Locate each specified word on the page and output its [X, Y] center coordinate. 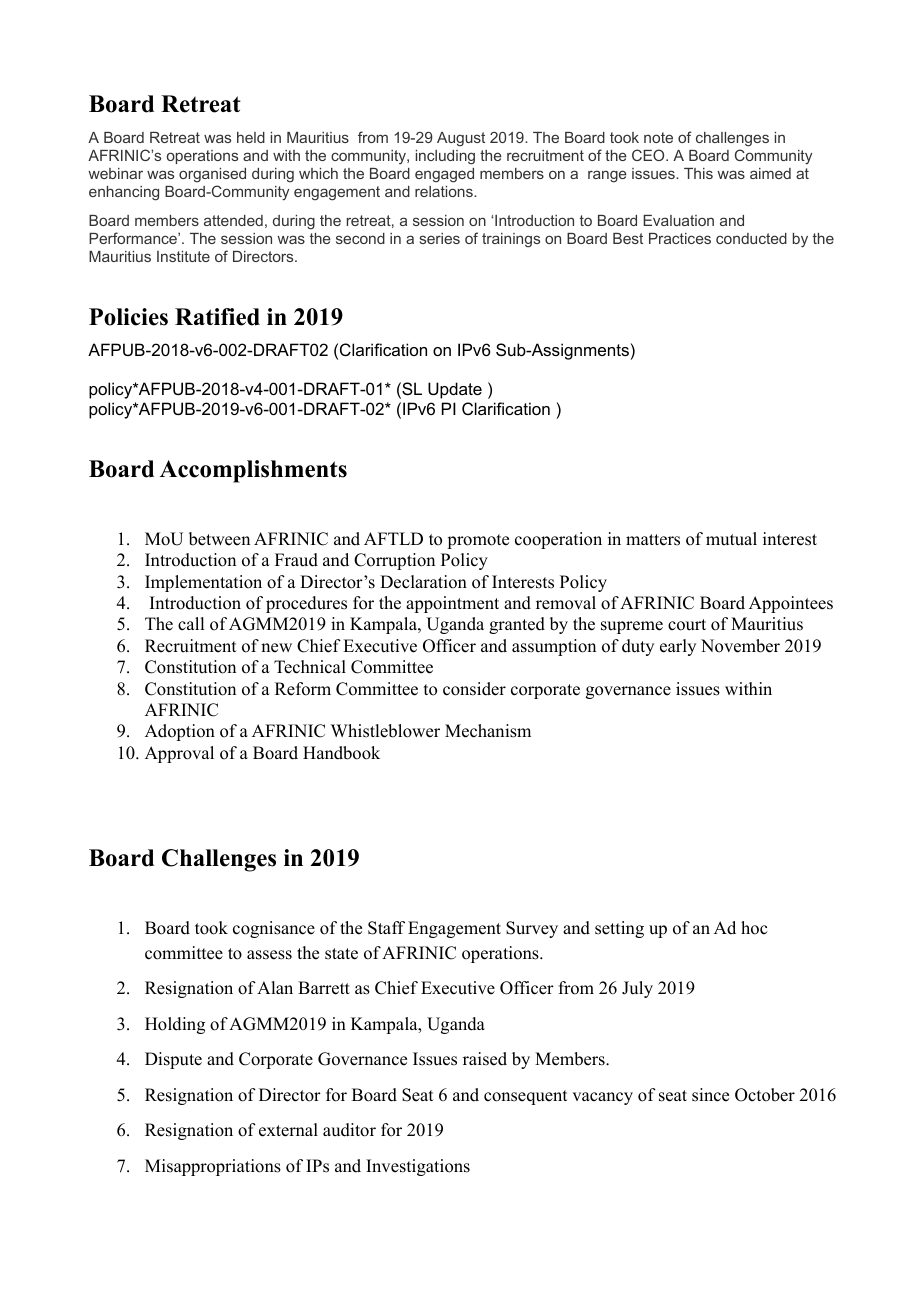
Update [455, 390]
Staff [386, 928]
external [288, 1130]
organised [212, 175]
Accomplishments [253, 471]
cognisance [274, 929]
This [698, 173]
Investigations [418, 1167]
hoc [754, 928]
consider [474, 689]
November [740, 646]
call [191, 624]
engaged [444, 175]
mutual [731, 539]
